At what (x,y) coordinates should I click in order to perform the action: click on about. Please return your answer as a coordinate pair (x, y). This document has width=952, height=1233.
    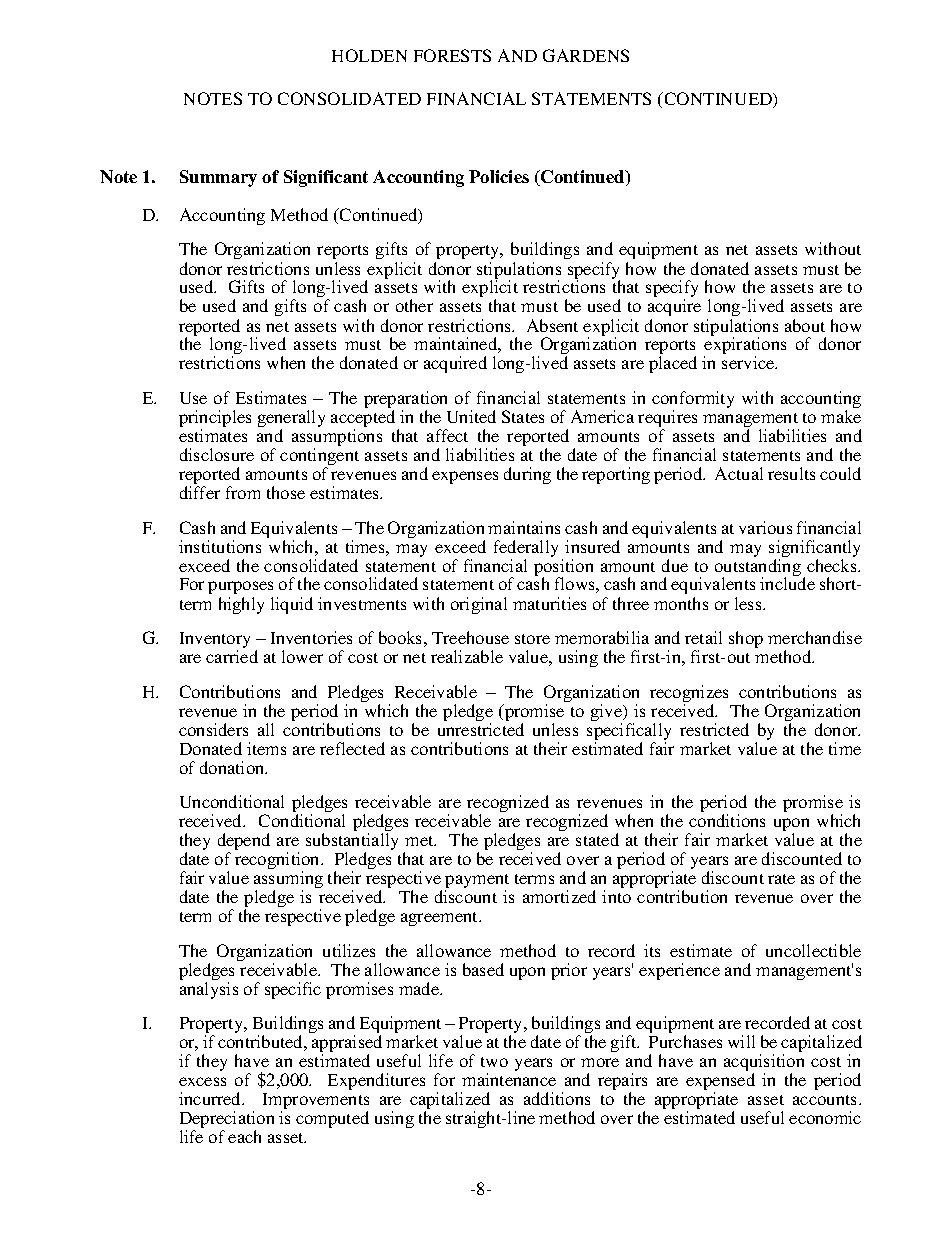
    Looking at the image, I should click on (805, 325).
